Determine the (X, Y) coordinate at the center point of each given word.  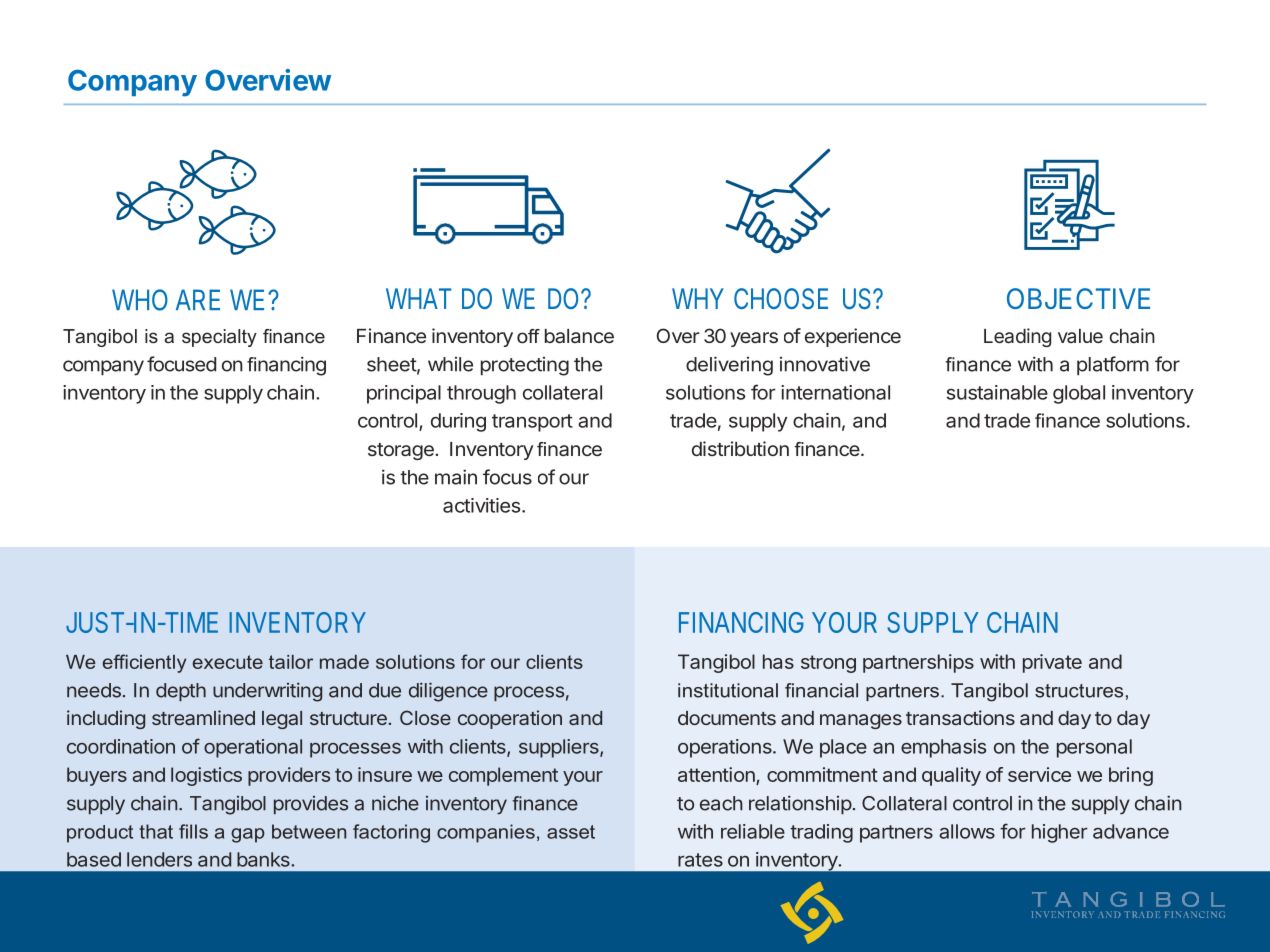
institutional (728, 690)
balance (579, 336)
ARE (198, 299)
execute (228, 662)
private (1052, 663)
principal (404, 394)
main (456, 477)
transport (532, 423)
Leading (1017, 337)
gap (248, 835)
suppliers (560, 748)
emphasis (943, 748)
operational (253, 748)
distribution (740, 448)
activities (483, 505)
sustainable (997, 392)
